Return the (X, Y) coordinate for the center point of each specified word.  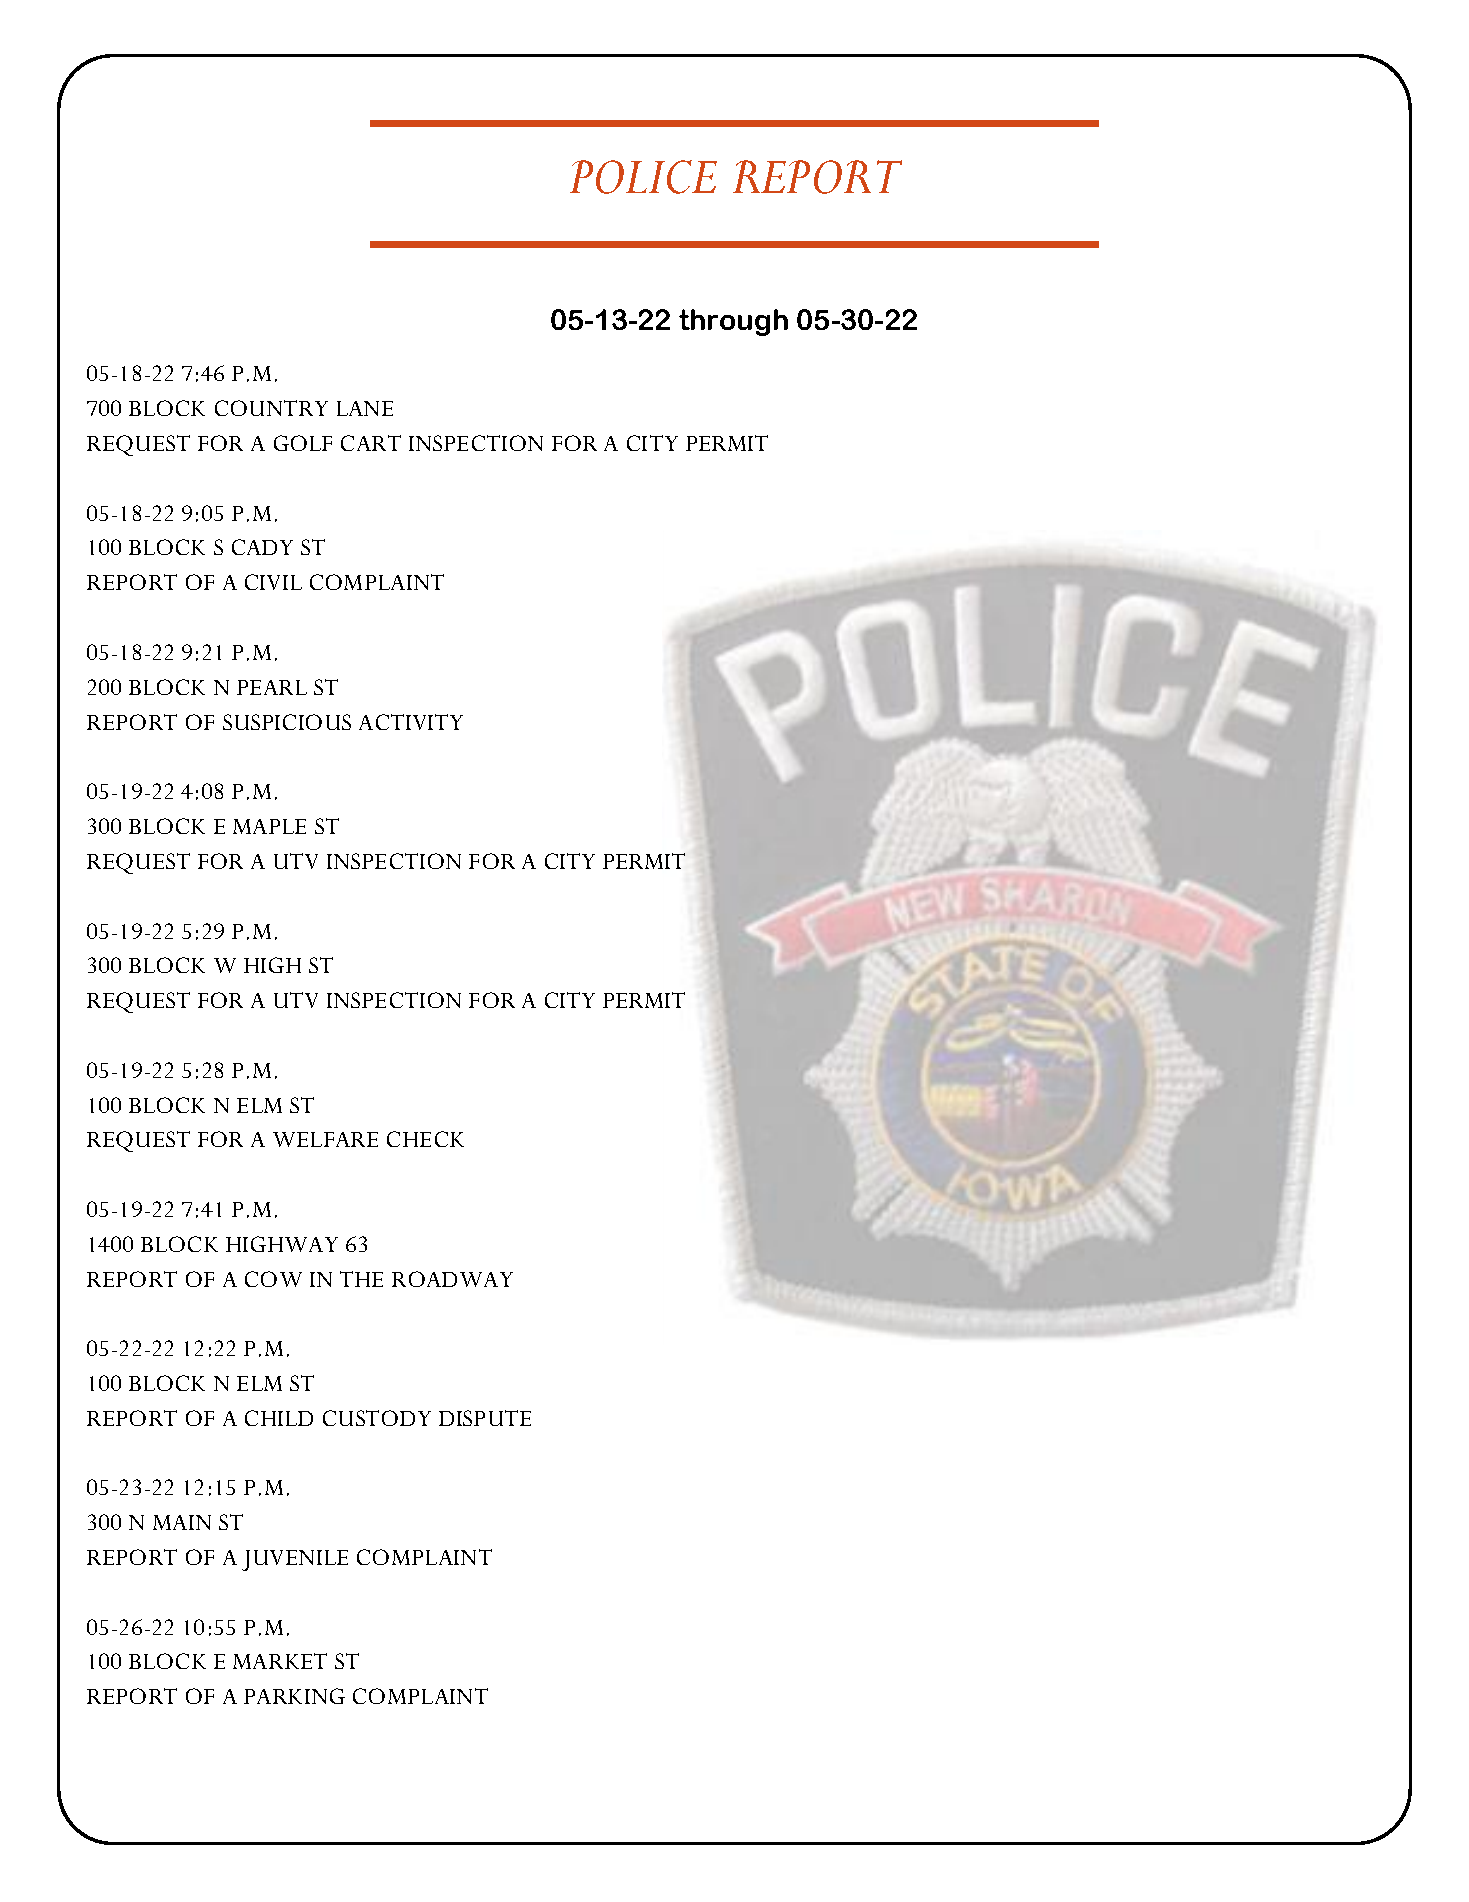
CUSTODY (377, 1418)
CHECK (425, 1139)
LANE (365, 408)
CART (371, 443)
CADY (262, 547)
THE (361, 1279)
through (733, 322)
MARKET (280, 1661)
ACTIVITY (411, 722)
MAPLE (269, 826)
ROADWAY (452, 1279)
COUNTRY (271, 408)
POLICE (643, 177)
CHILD (279, 1418)
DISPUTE (485, 1418)
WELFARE (325, 1139)
